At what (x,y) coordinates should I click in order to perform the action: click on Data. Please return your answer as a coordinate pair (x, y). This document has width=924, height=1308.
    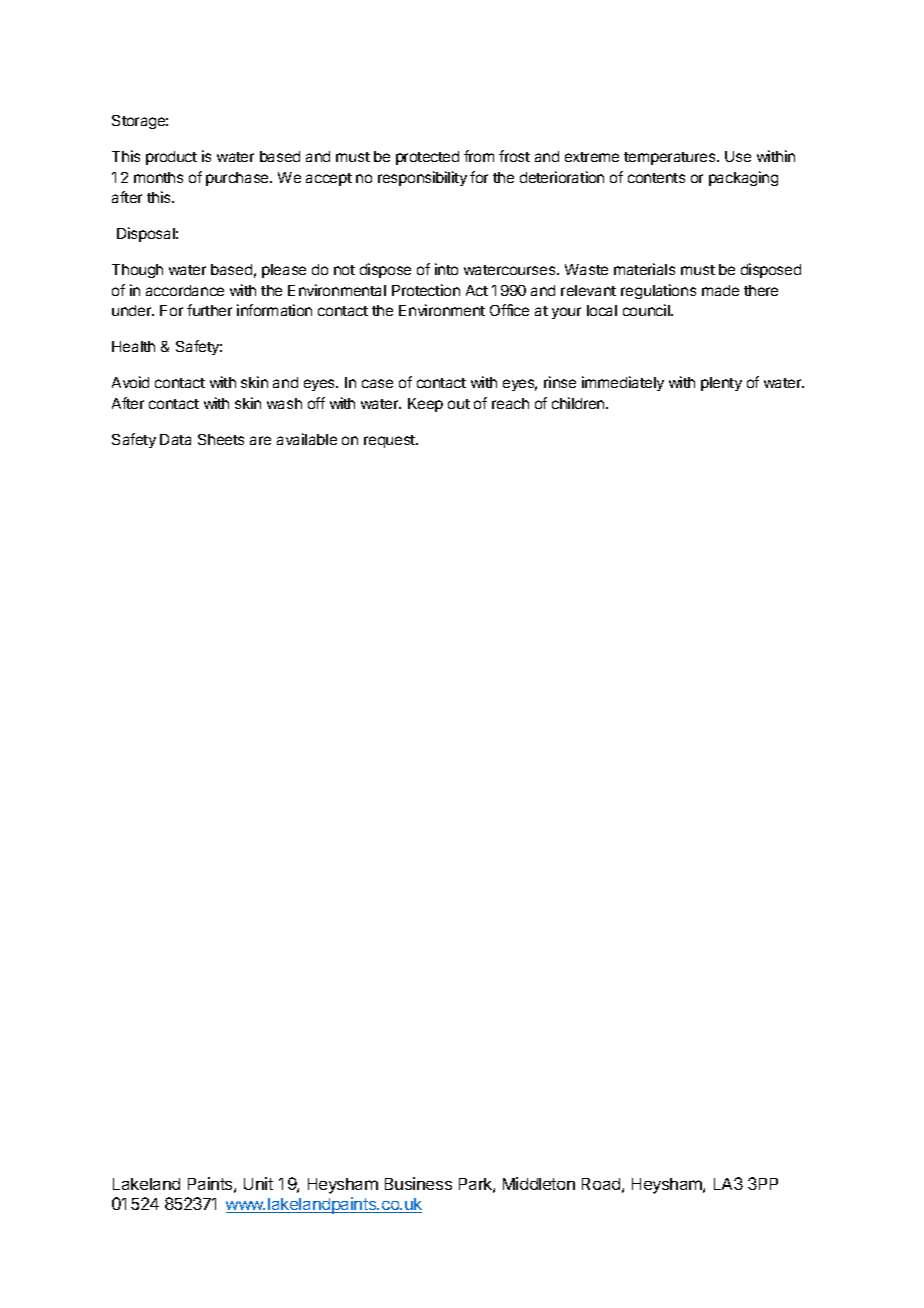
    Looking at the image, I should click on (175, 439).
